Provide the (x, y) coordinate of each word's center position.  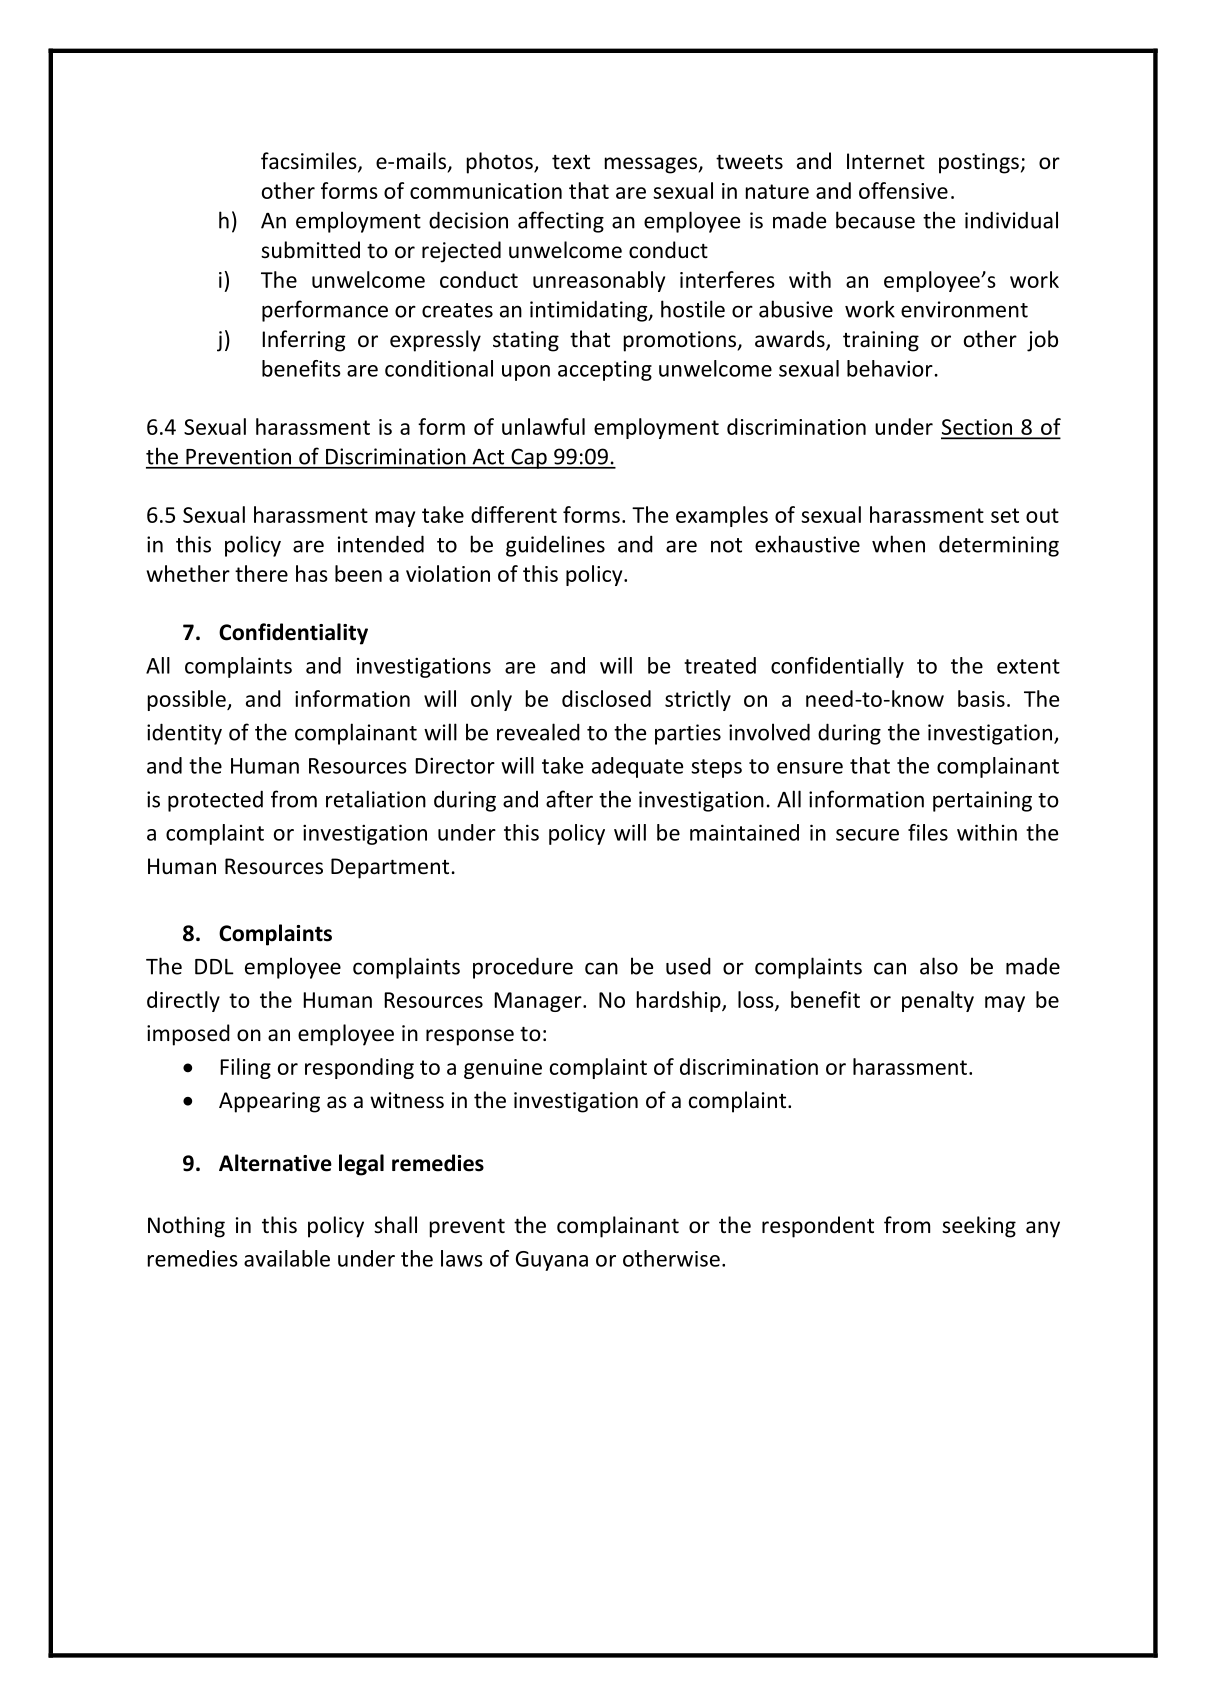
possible (188, 700)
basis (981, 698)
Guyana (552, 1261)
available (287, 1258)
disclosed (606, 698)
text (571, 162)
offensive (903, 190)
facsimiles (310, 162)
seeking (979, 1227)
